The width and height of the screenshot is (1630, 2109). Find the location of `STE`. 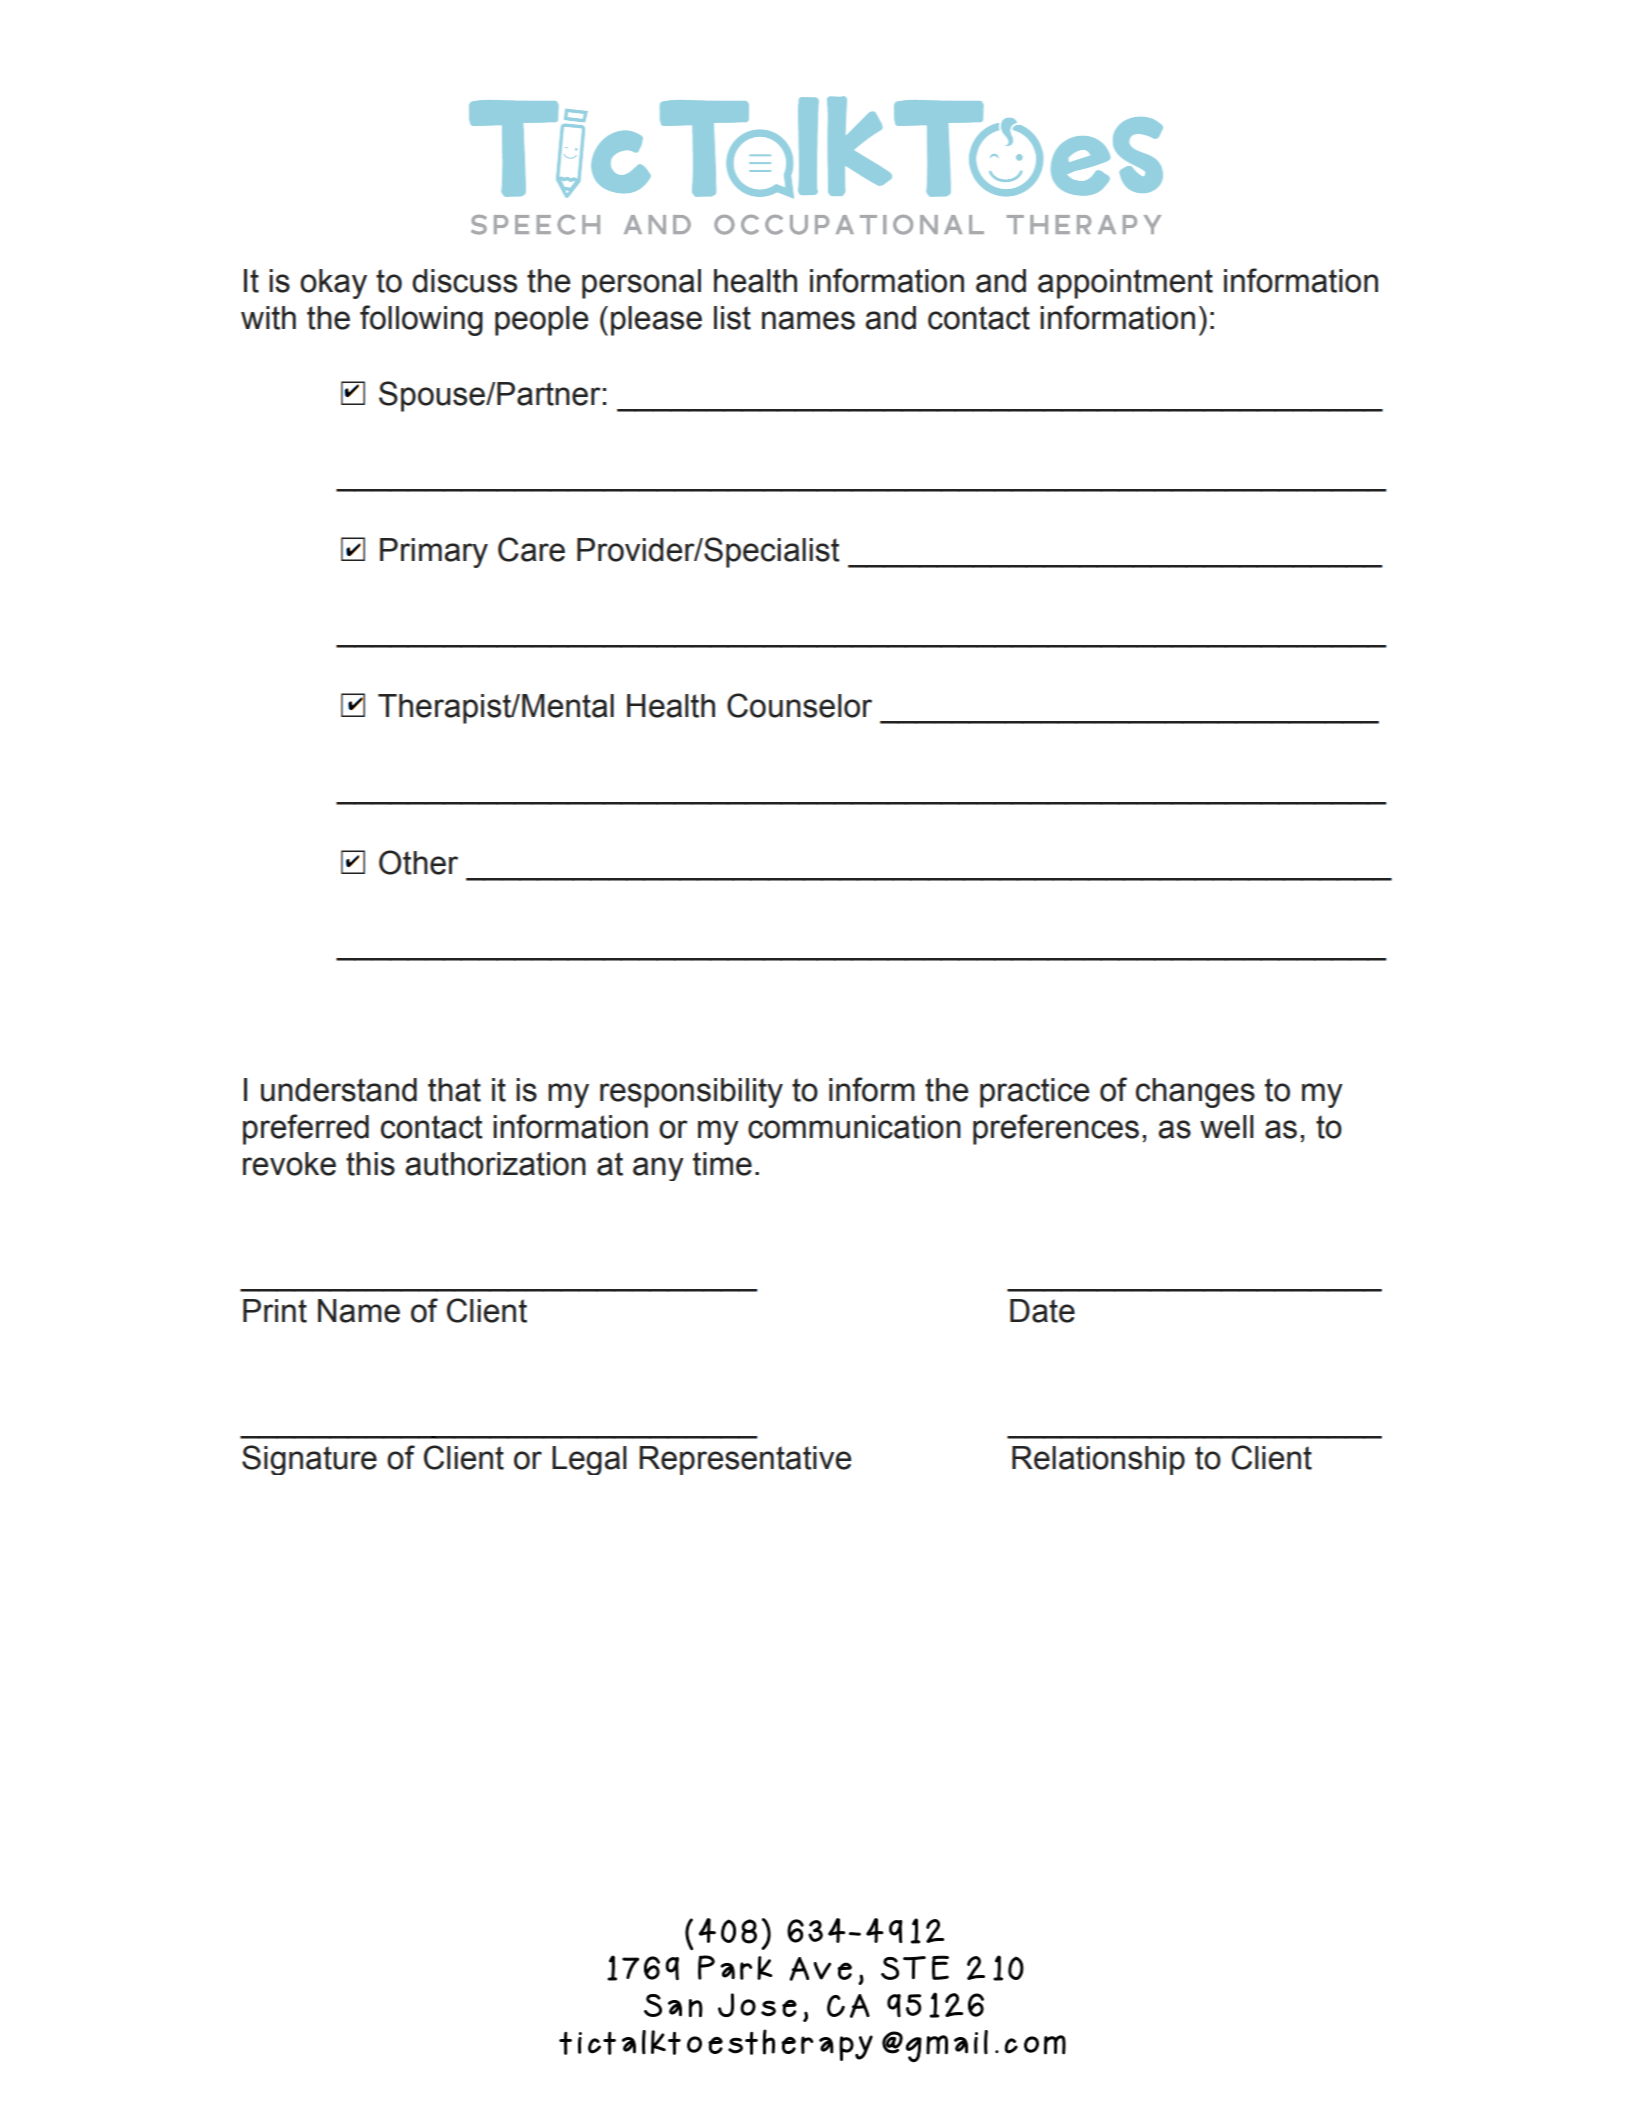

STE is located at coordinates (915, 1967).
